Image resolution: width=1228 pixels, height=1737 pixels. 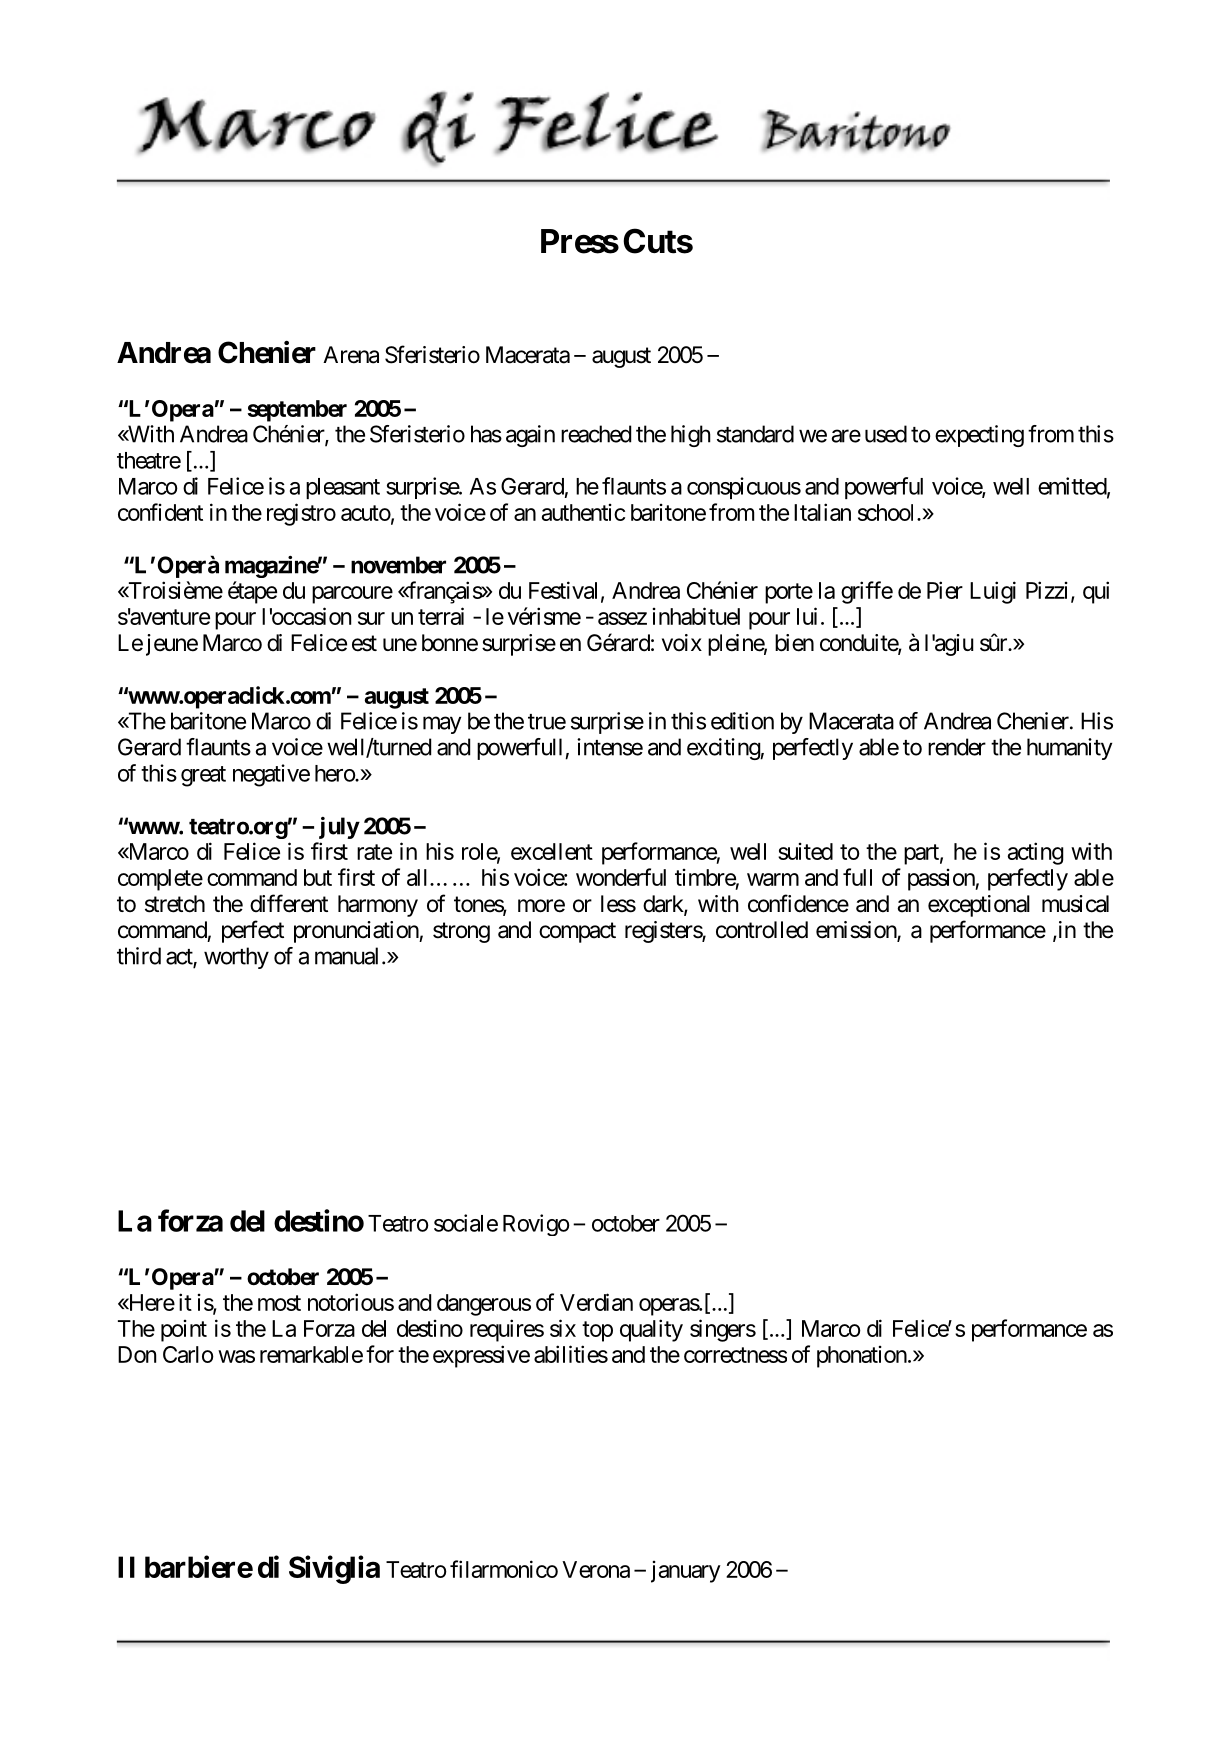 I want to click on reached, so click(x=596, y=434).
